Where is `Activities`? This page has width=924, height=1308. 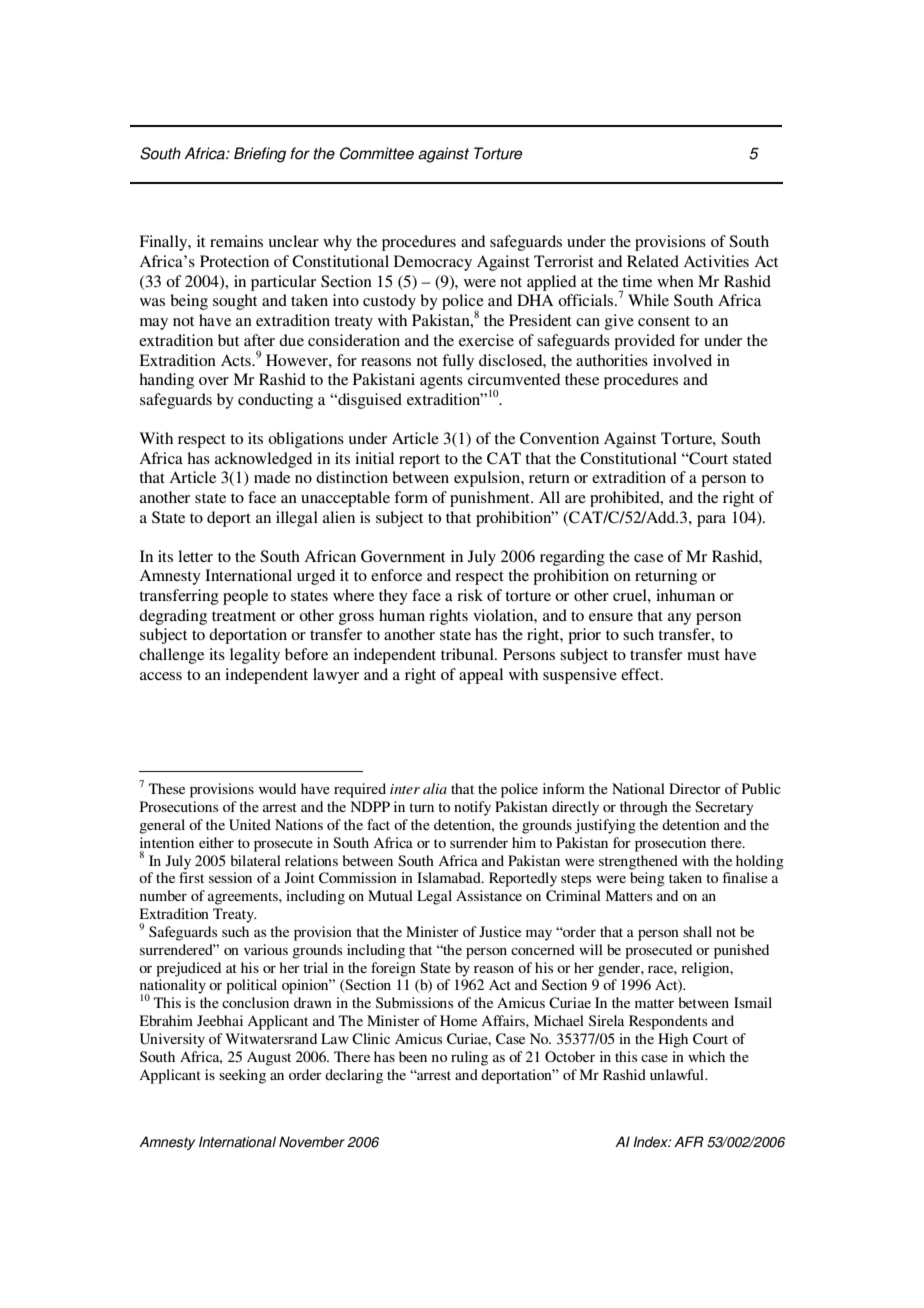
Activities is located at coordinates (716, 261).
